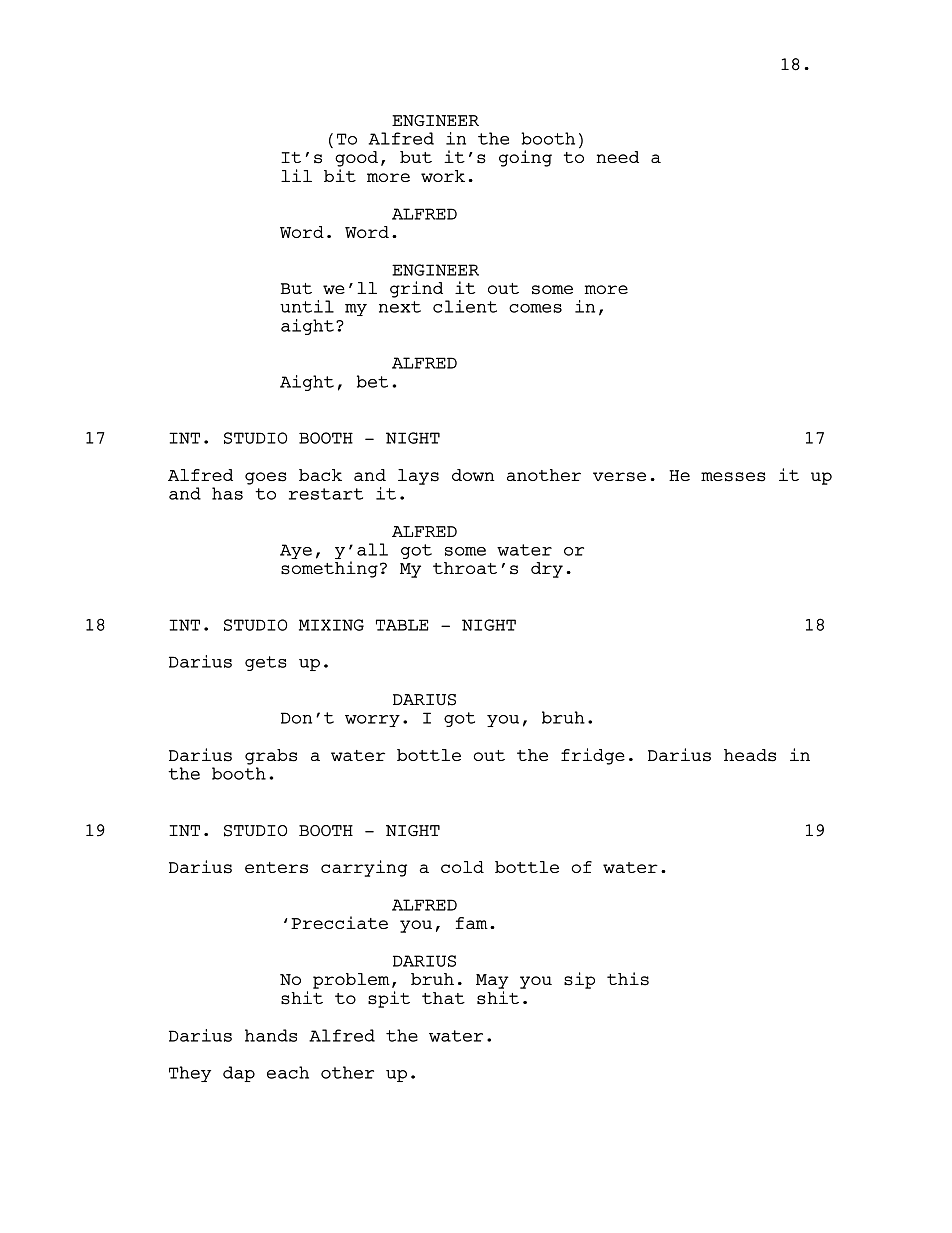  Describe the element at coordinates (296, 175) in the image. I see `lil` at that location.
